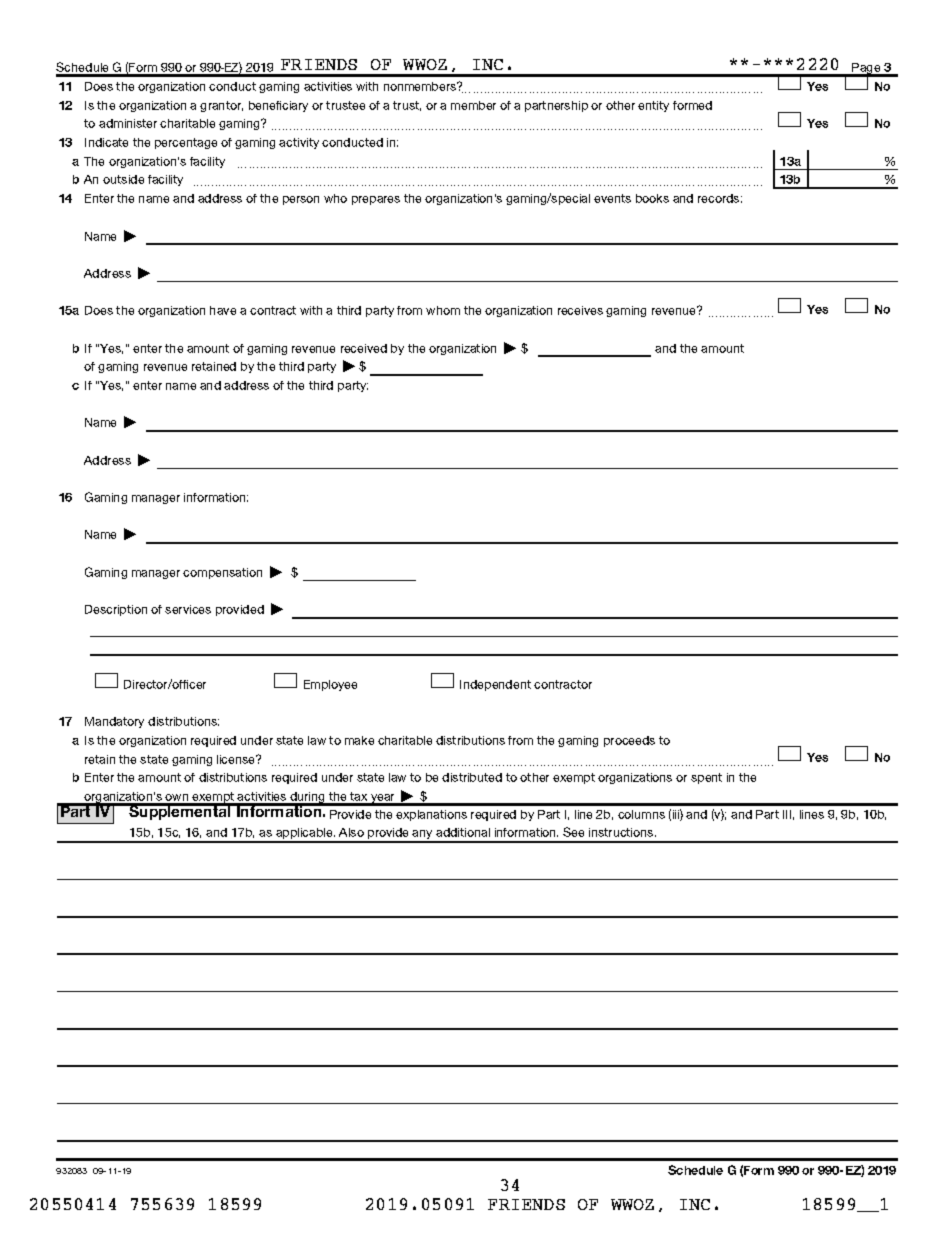 Image resolution: width=952 pixels, height=1233 pixels. What do you see at coordinates (431, 815) in the page?
I see `explanations` at bounding box center [431, 815].
